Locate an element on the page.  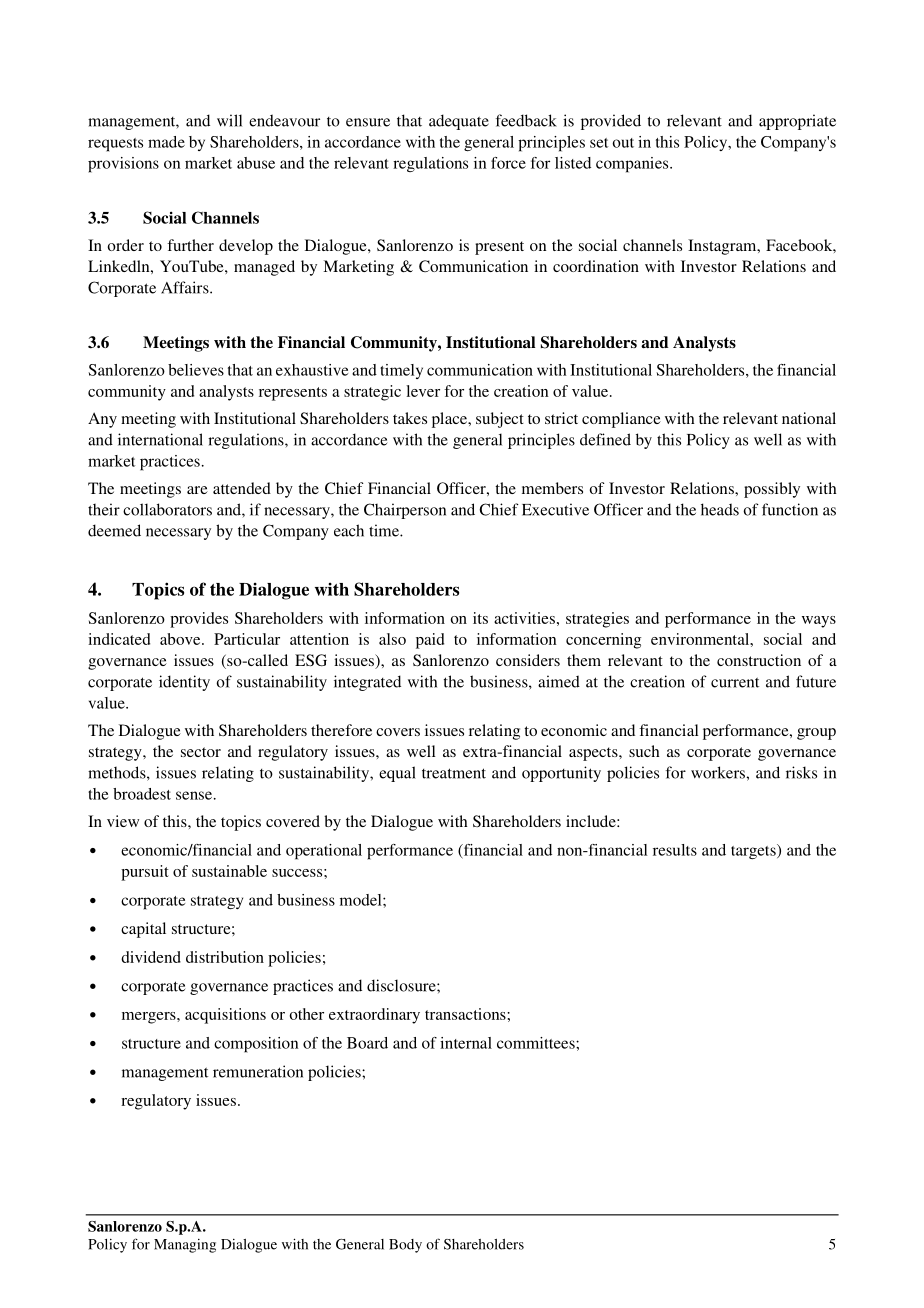
believes is located at coordinates (196, 370).
